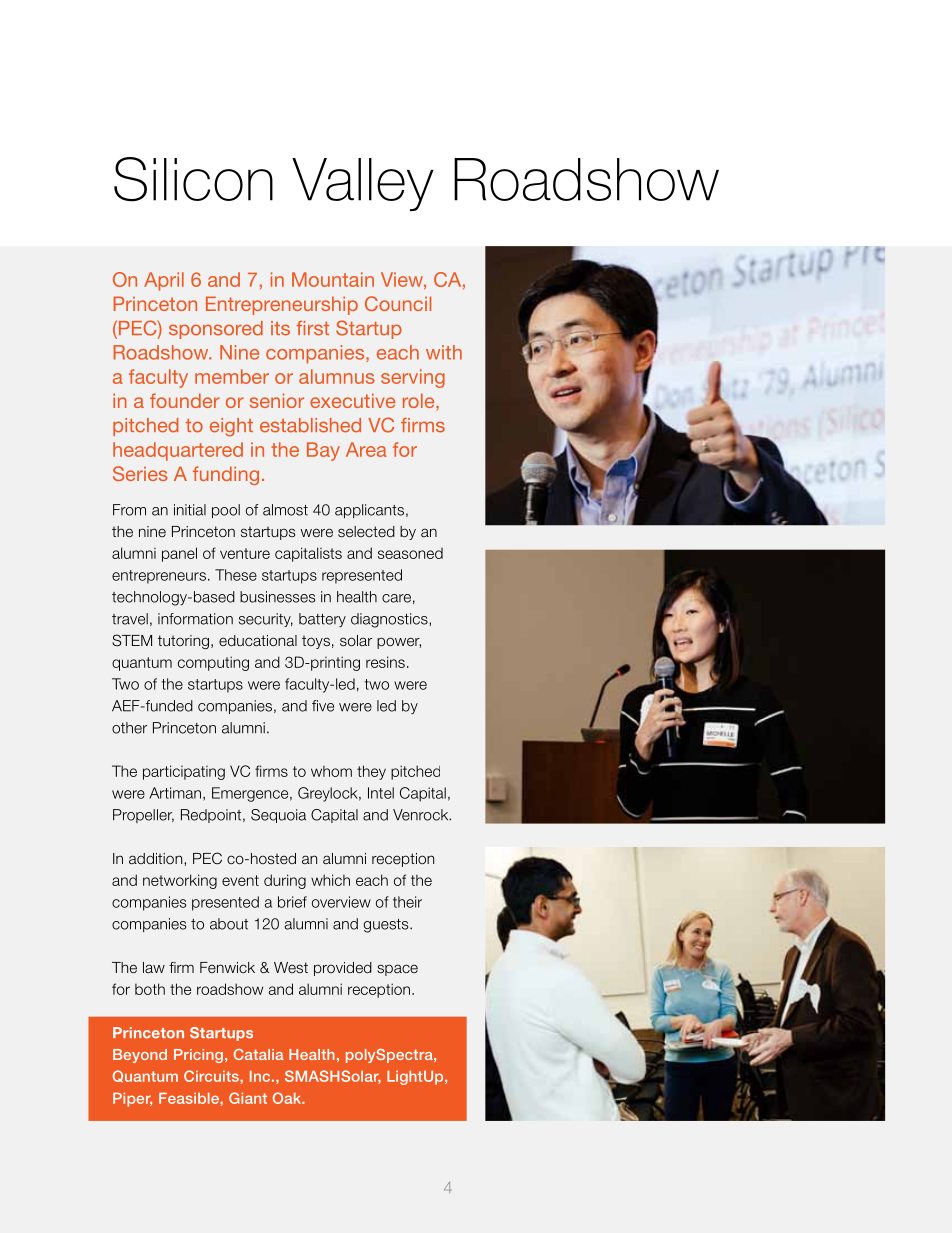 Image resolution: width=952 pixels, height=1233 pixels. Describe the element at coordinates (333, 279) in the screenshot. I see `Mountain` at that location.
